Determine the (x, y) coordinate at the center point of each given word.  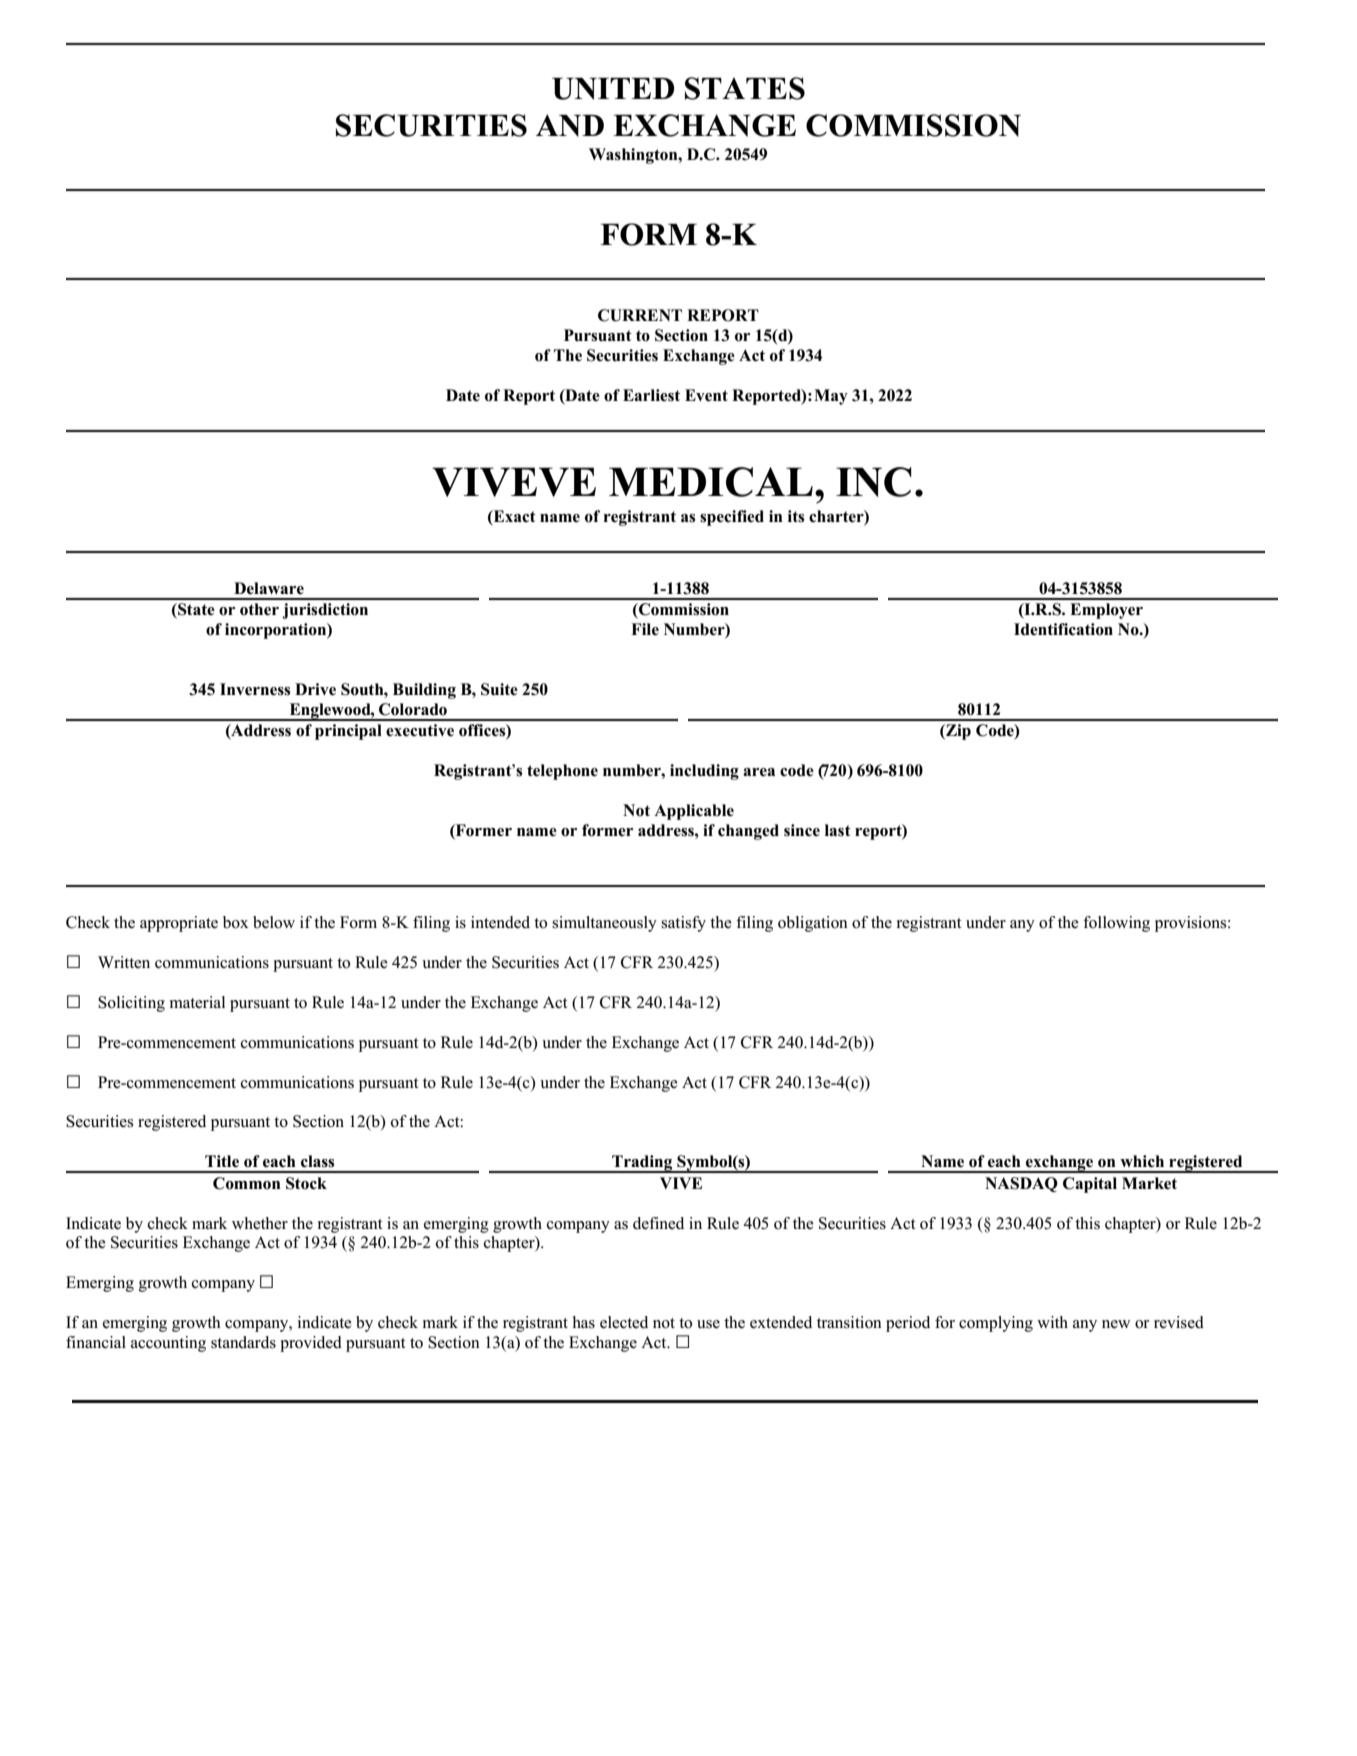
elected (624, 1322)
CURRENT (640, 315)
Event (706, 395)
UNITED (613, 89)
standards (243, 1342)
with (1052, 1322)
